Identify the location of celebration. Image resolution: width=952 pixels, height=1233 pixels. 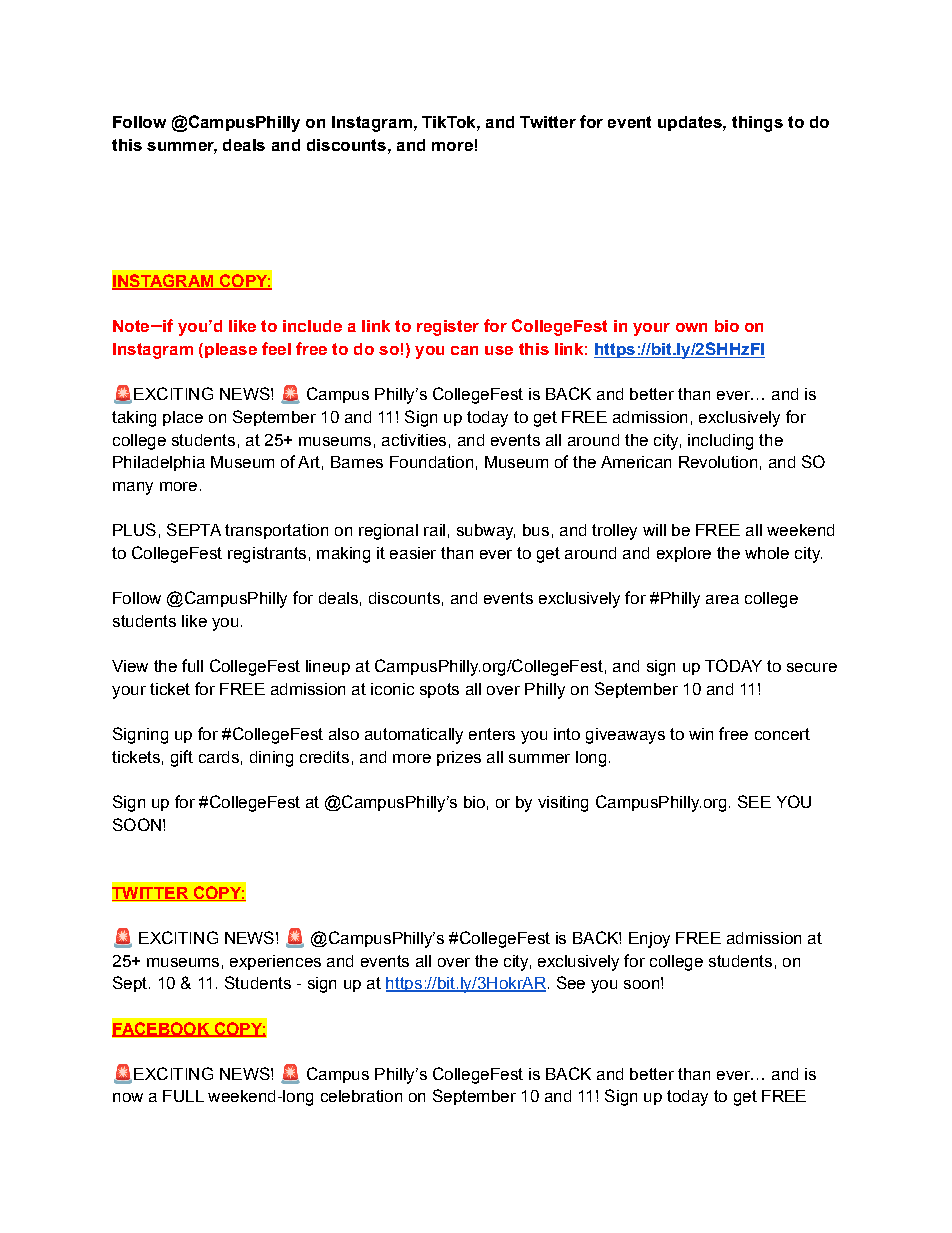
(361, 1096).
